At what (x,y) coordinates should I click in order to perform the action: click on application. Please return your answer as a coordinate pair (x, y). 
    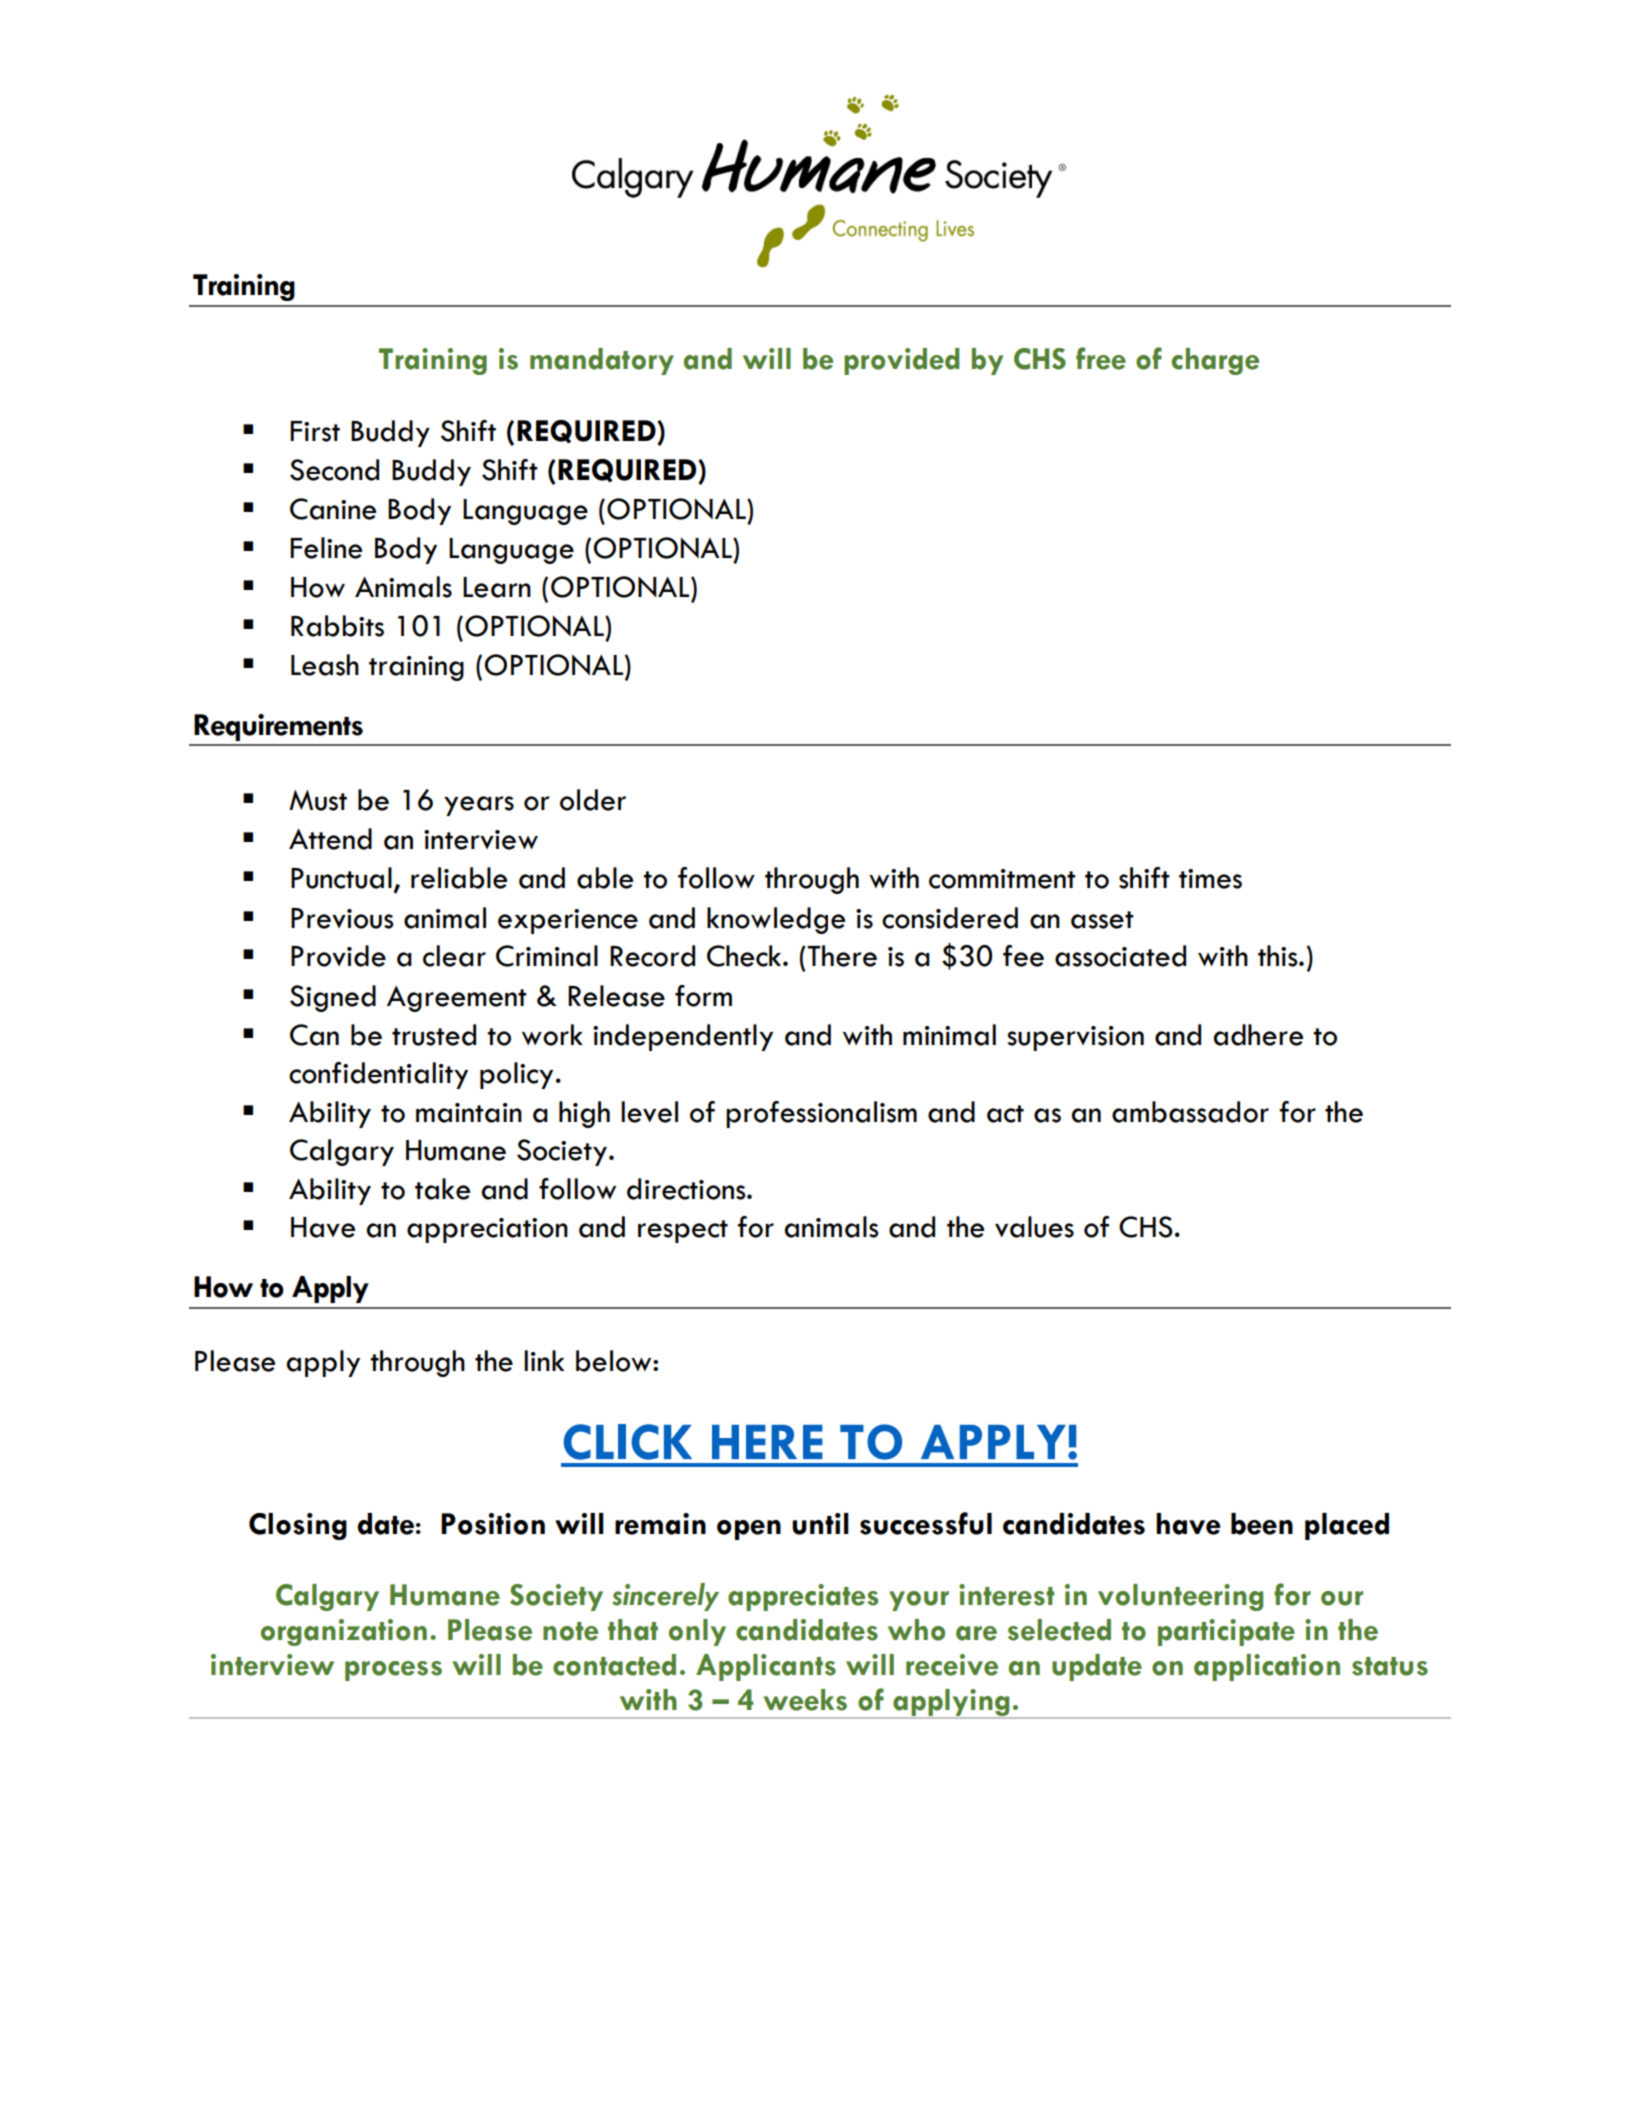
    Looking at the image, I should click on (1267, 1667).
